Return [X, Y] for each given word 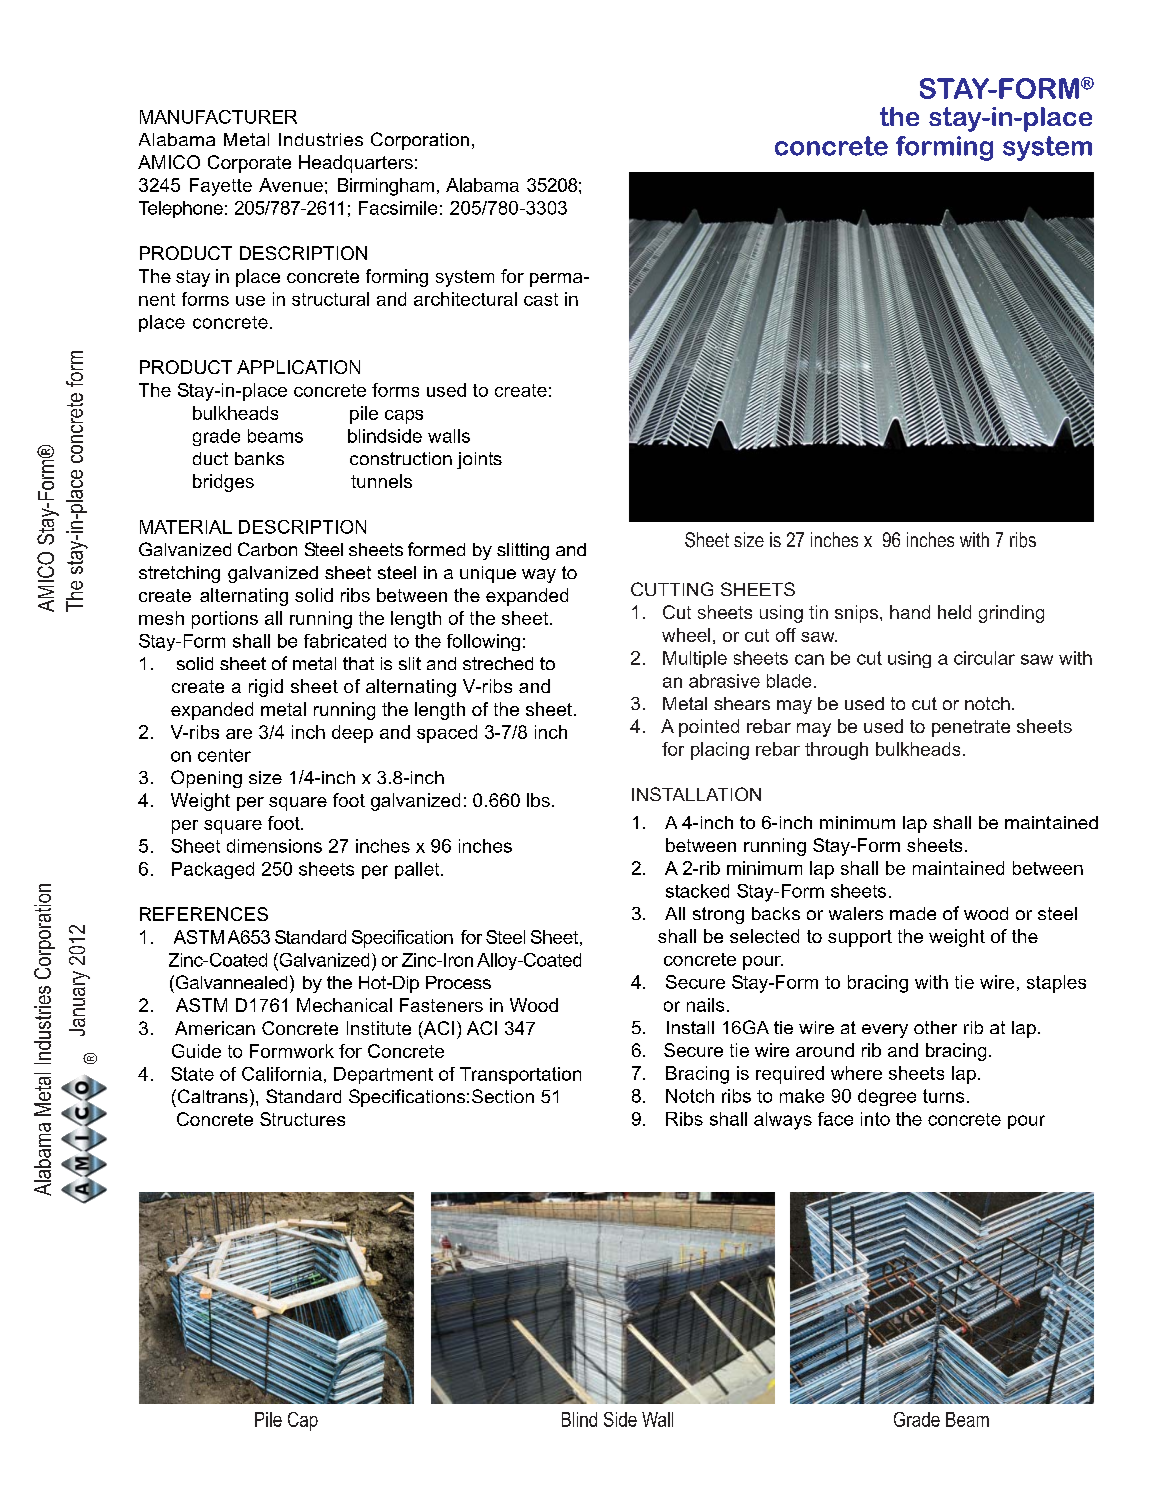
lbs [538, 800]
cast [541, 299]
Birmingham [386, 187]
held [954, 612]
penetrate [971, 728]
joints [479, 460]
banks [259, 458]
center [224, 755]
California [282, 1074]
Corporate [249, 164]
